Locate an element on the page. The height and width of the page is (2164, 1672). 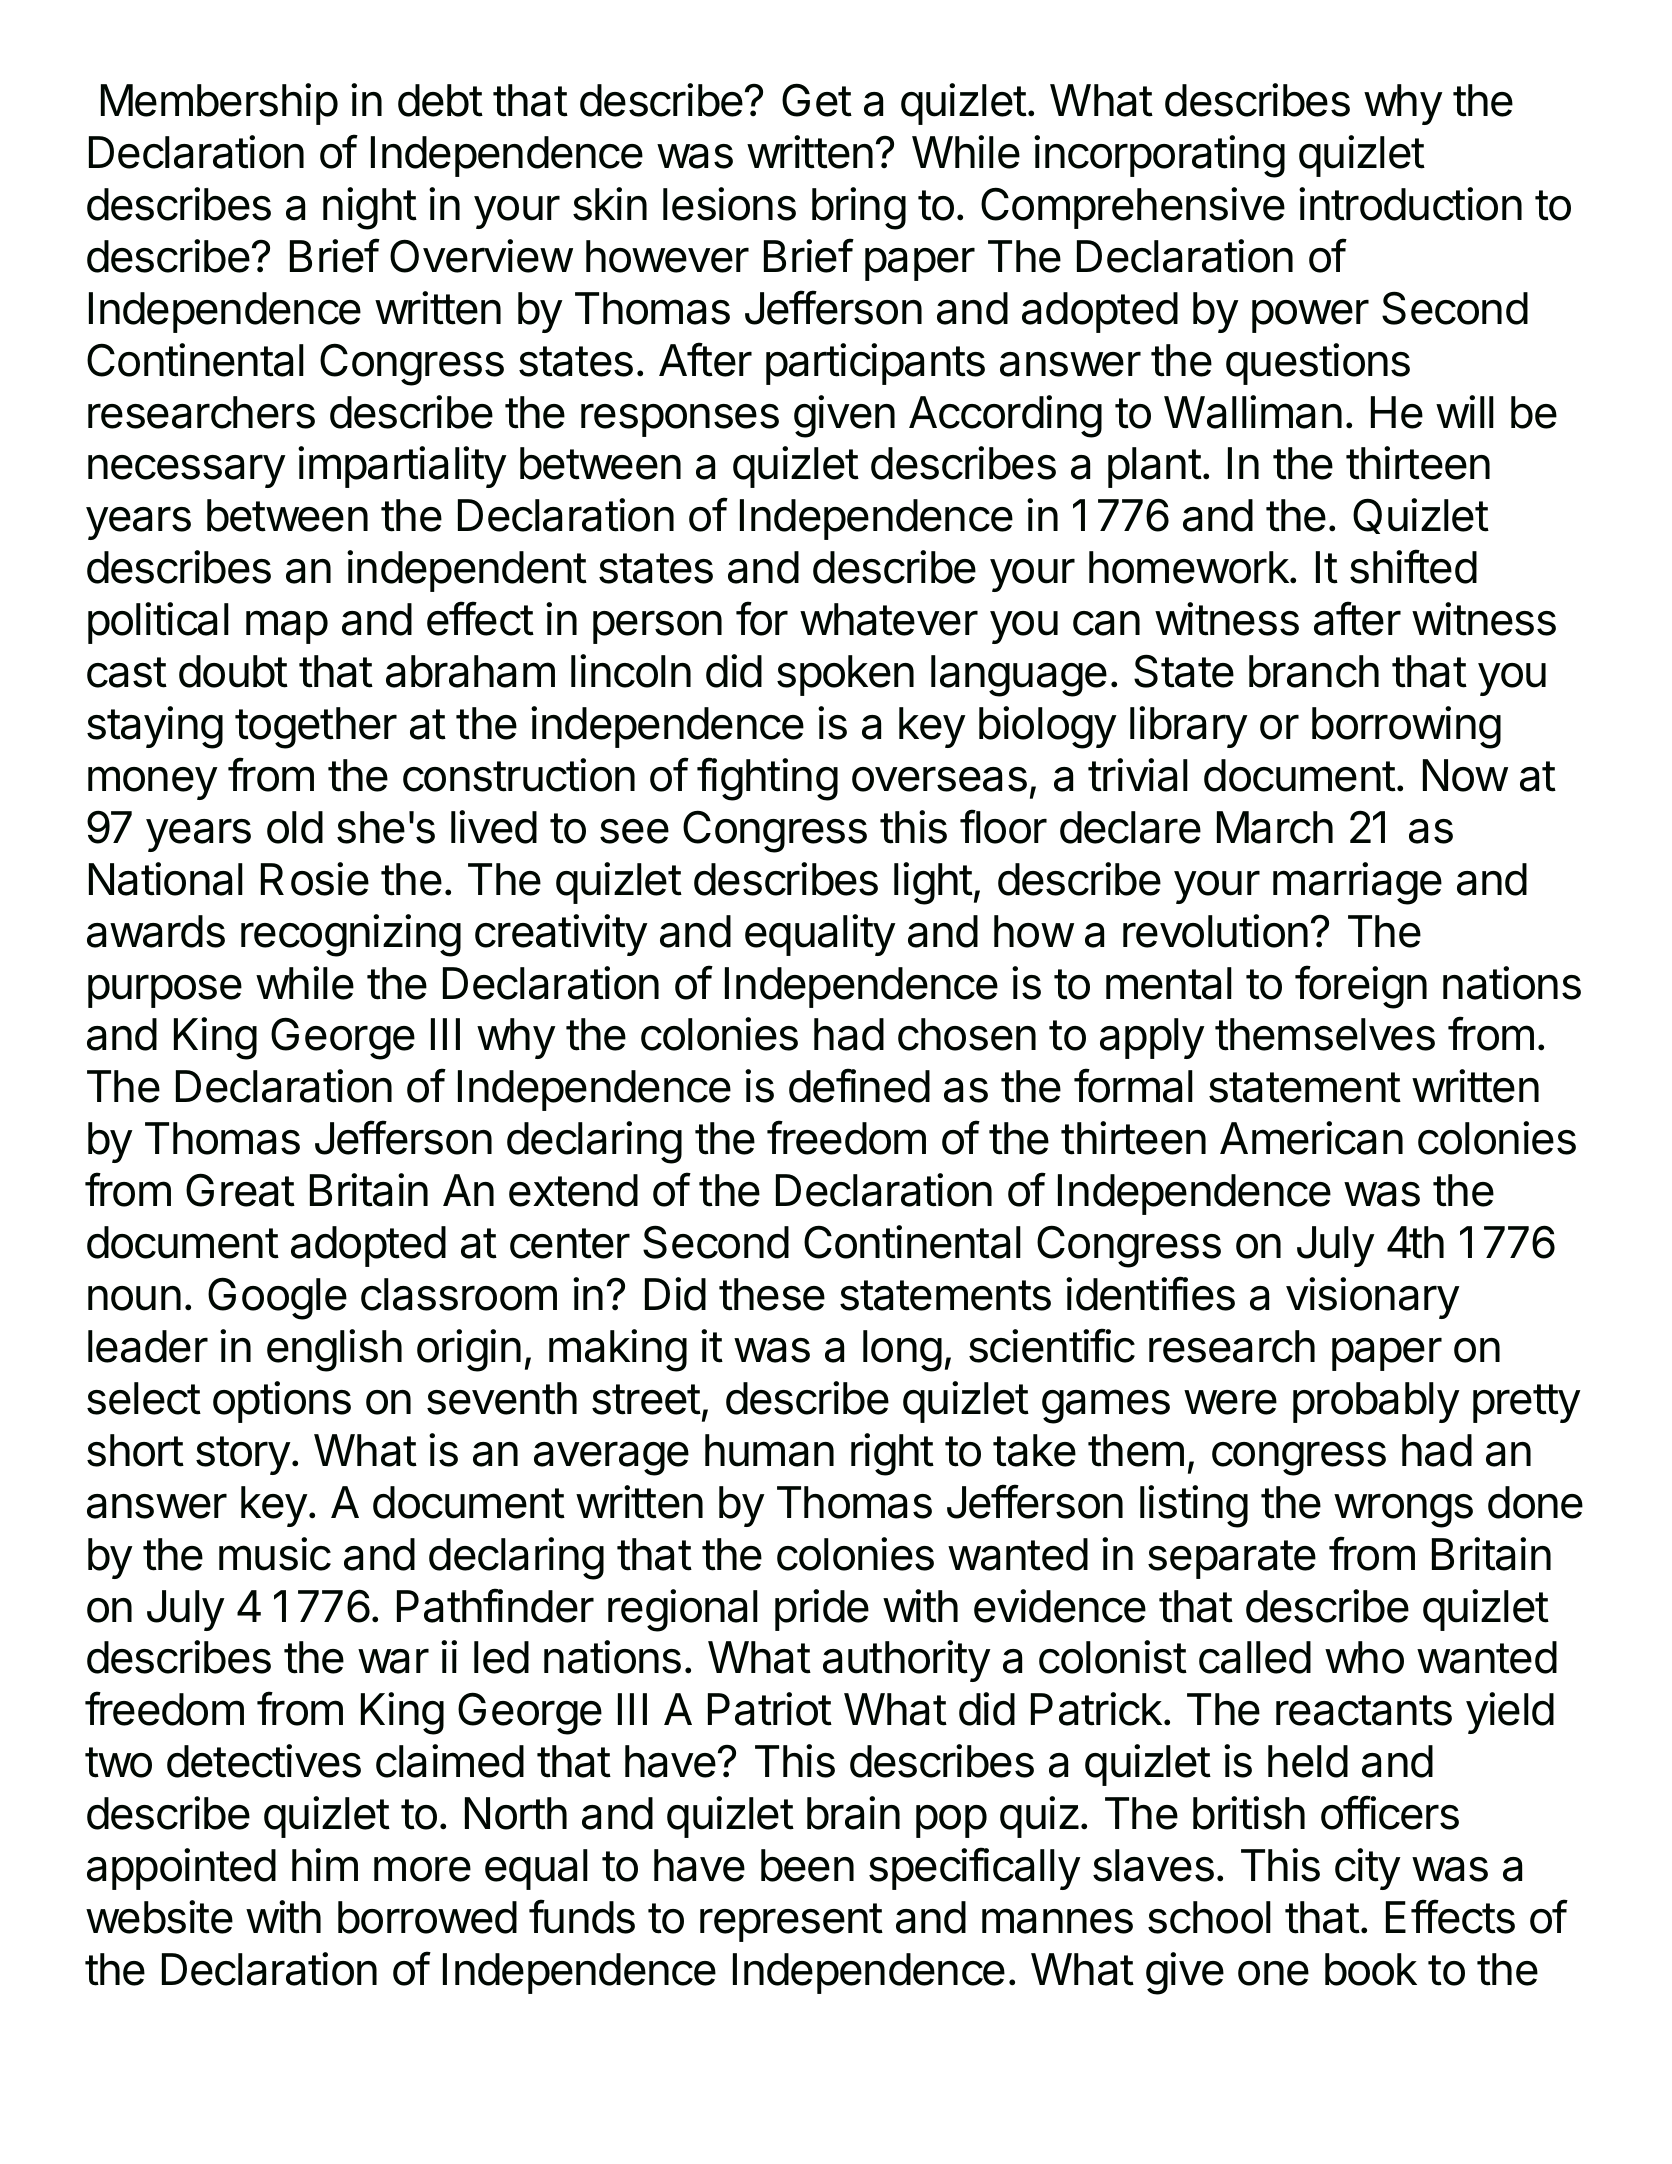
him is located at coordinates (325, 1864).
